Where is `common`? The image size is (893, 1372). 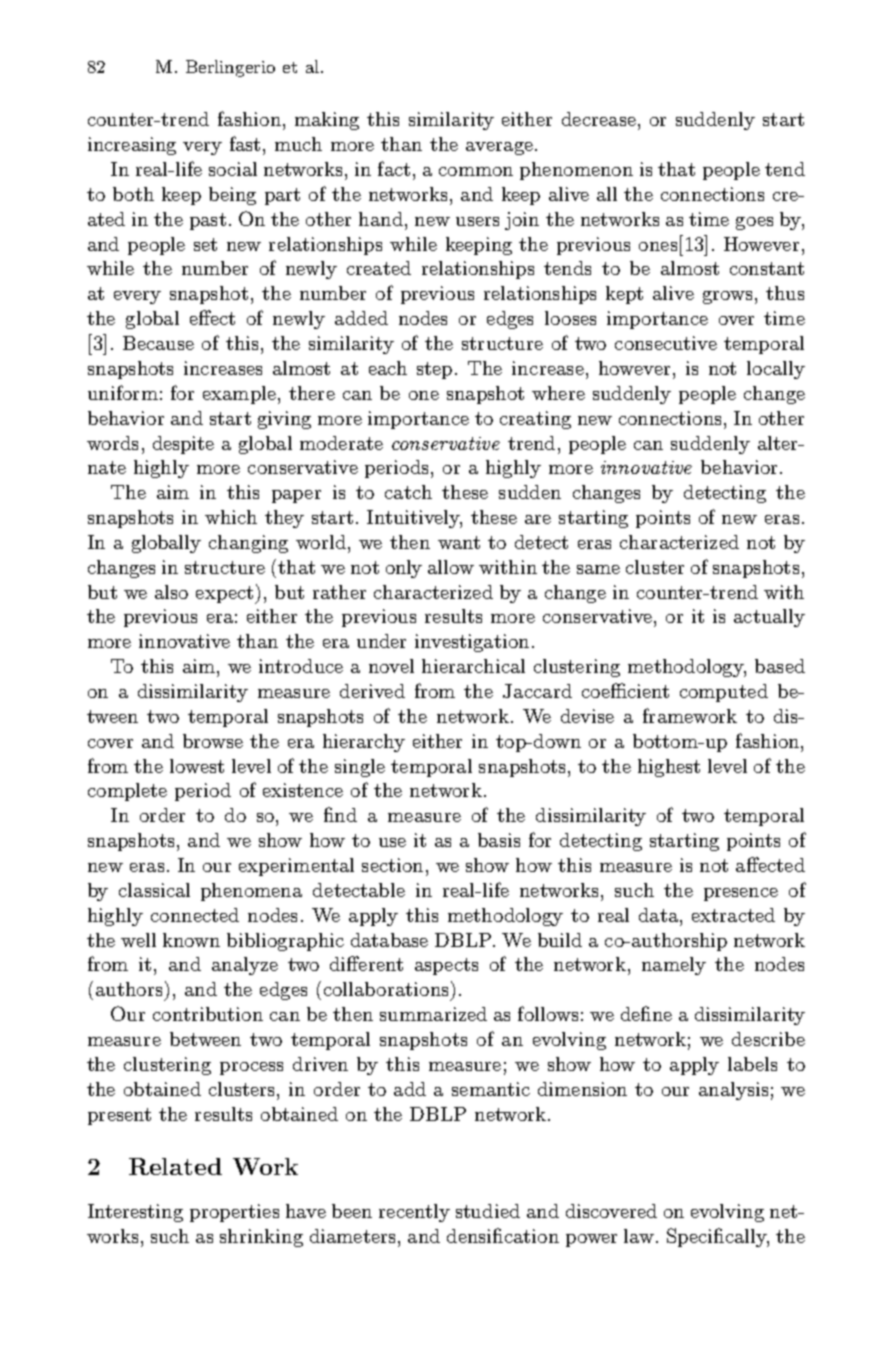
common is located at coordinates (476, 171).
